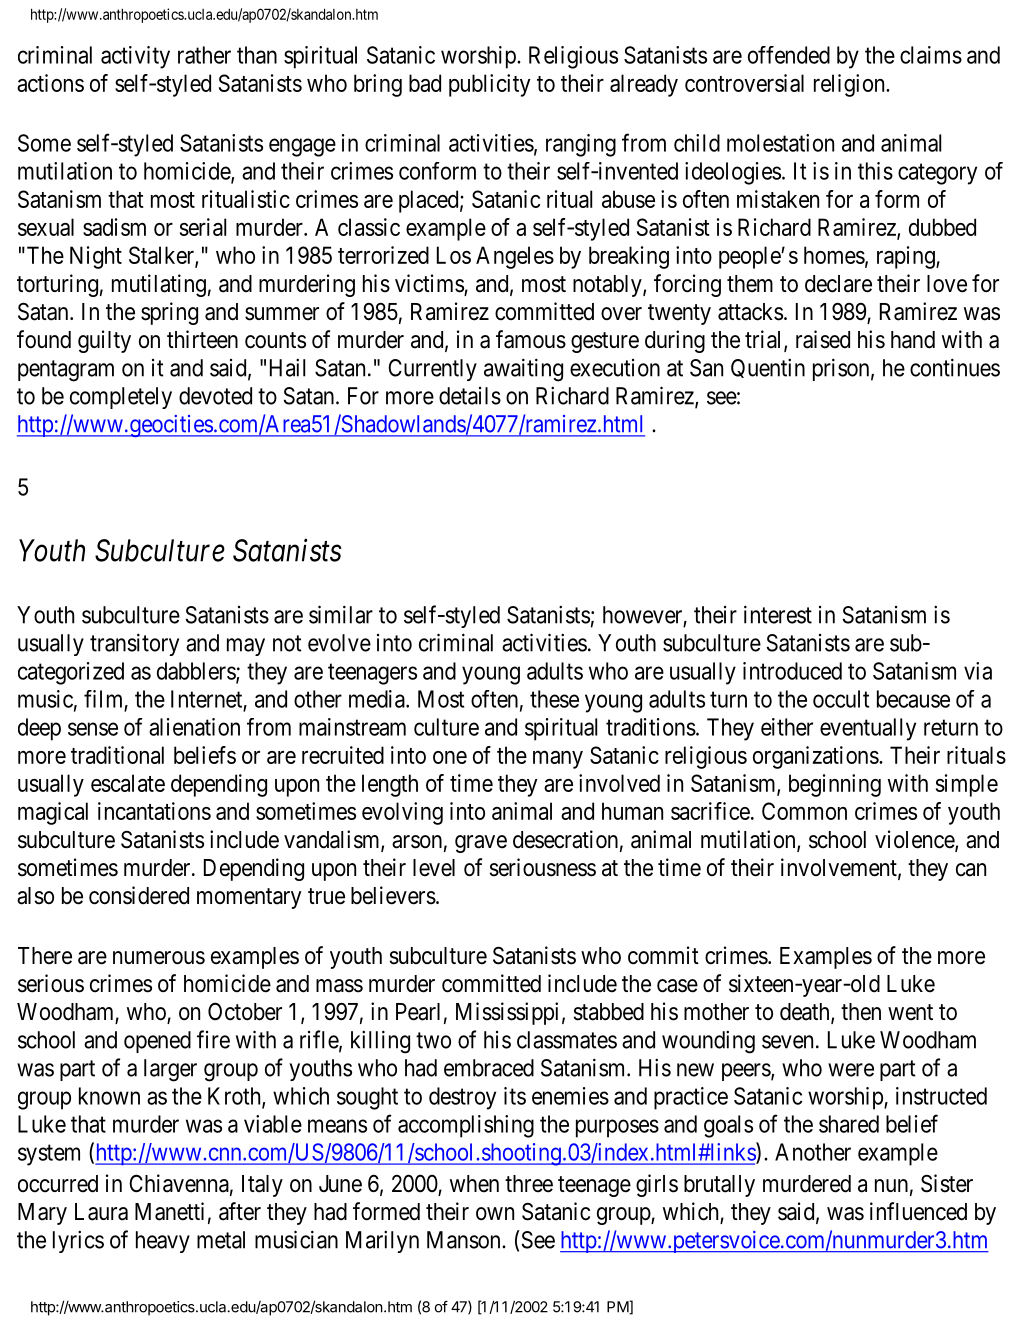  What do you see at coordinates (850, 85) in the document?
I see `religion` at bounding box center [850, 85].
